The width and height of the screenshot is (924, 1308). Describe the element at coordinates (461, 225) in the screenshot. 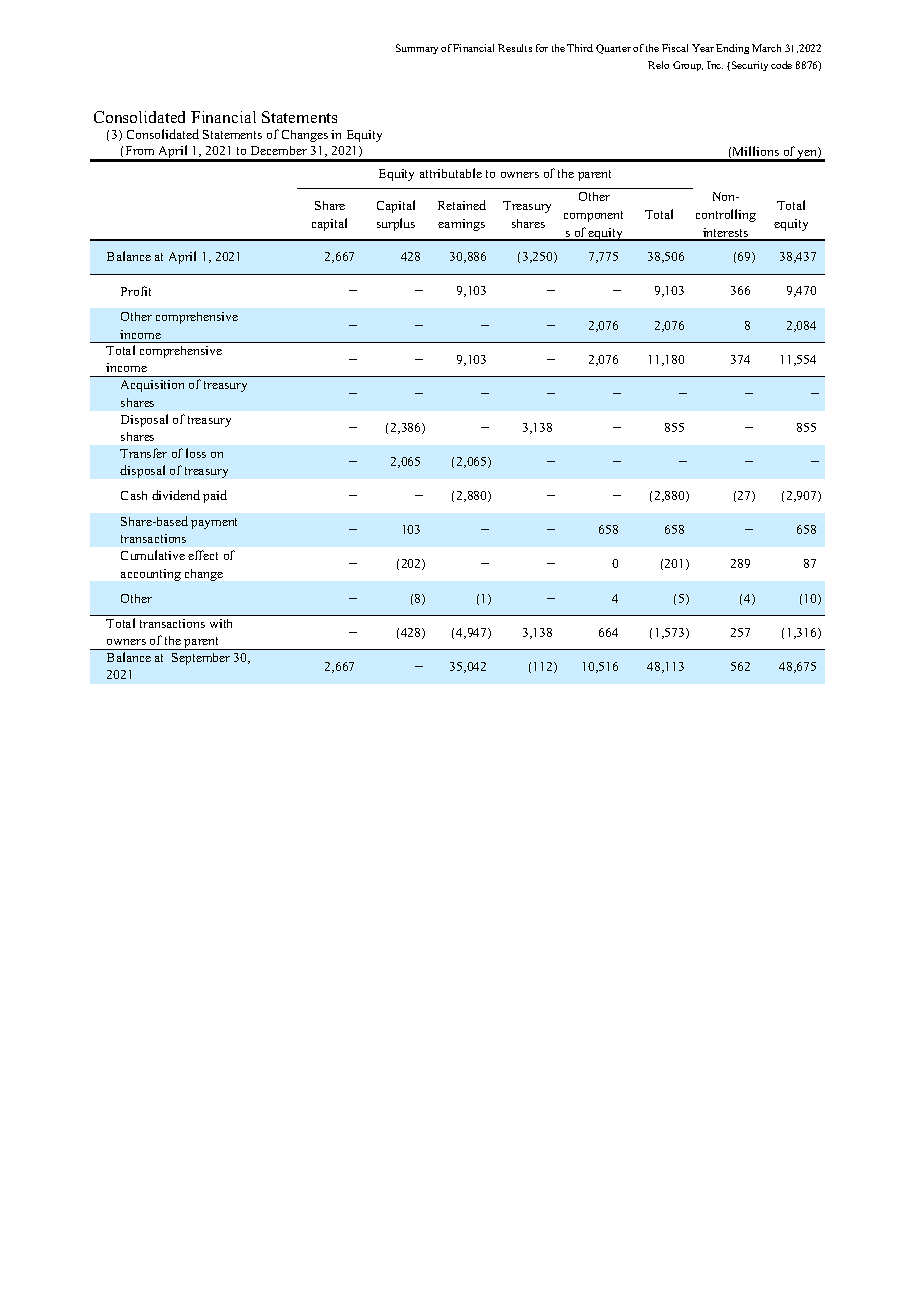

I see `earnings` at that location.
